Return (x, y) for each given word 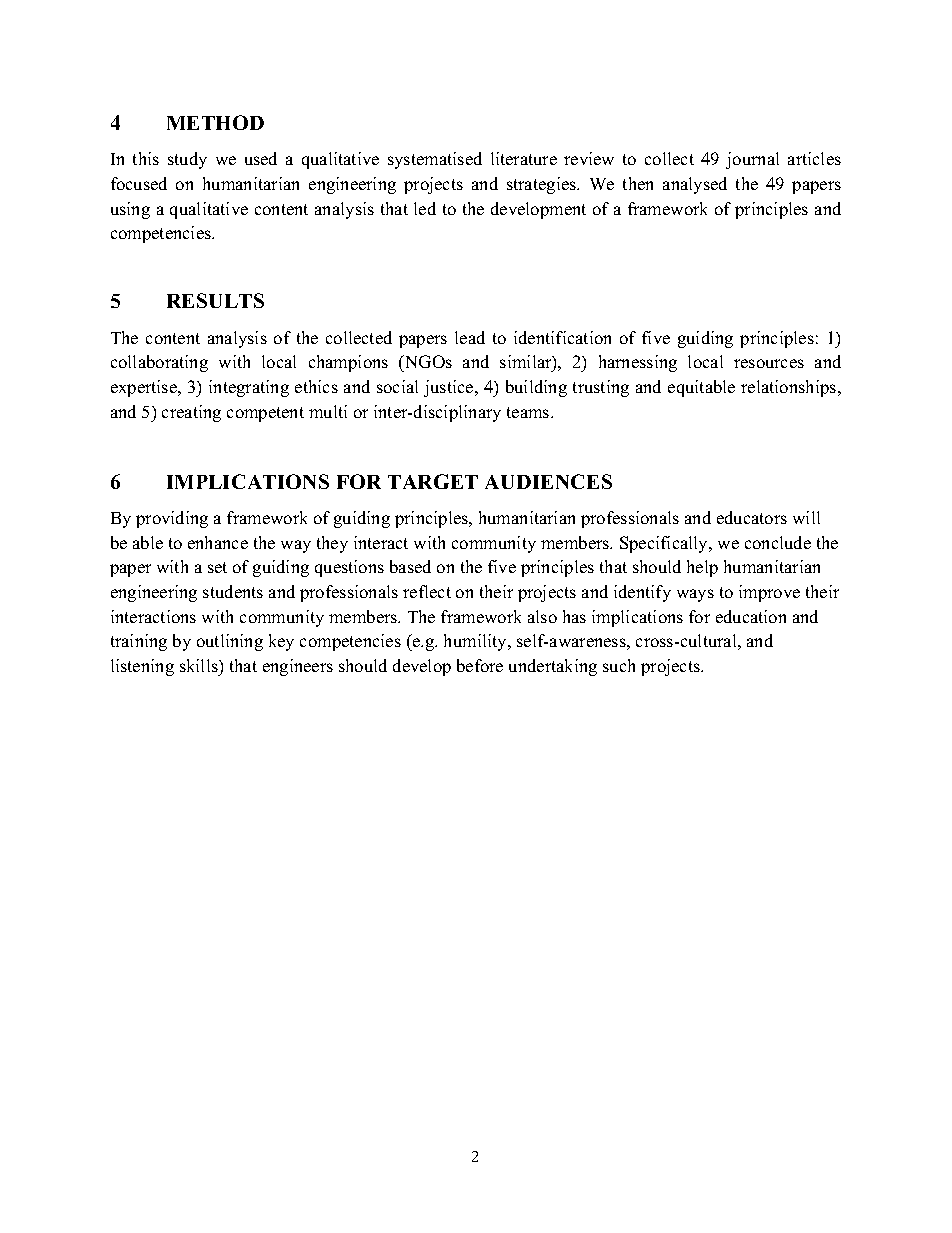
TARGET (433, 481)
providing (172, 519)
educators (752, 517)
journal (752, 160)
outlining (230, 642)
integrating (249, 388)
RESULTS (215, 300)
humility (477, 642)
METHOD (215, 122)
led (425, 208)
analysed (695, 185)
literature (524, 158)
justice (450, 388)
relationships (790, 388)
